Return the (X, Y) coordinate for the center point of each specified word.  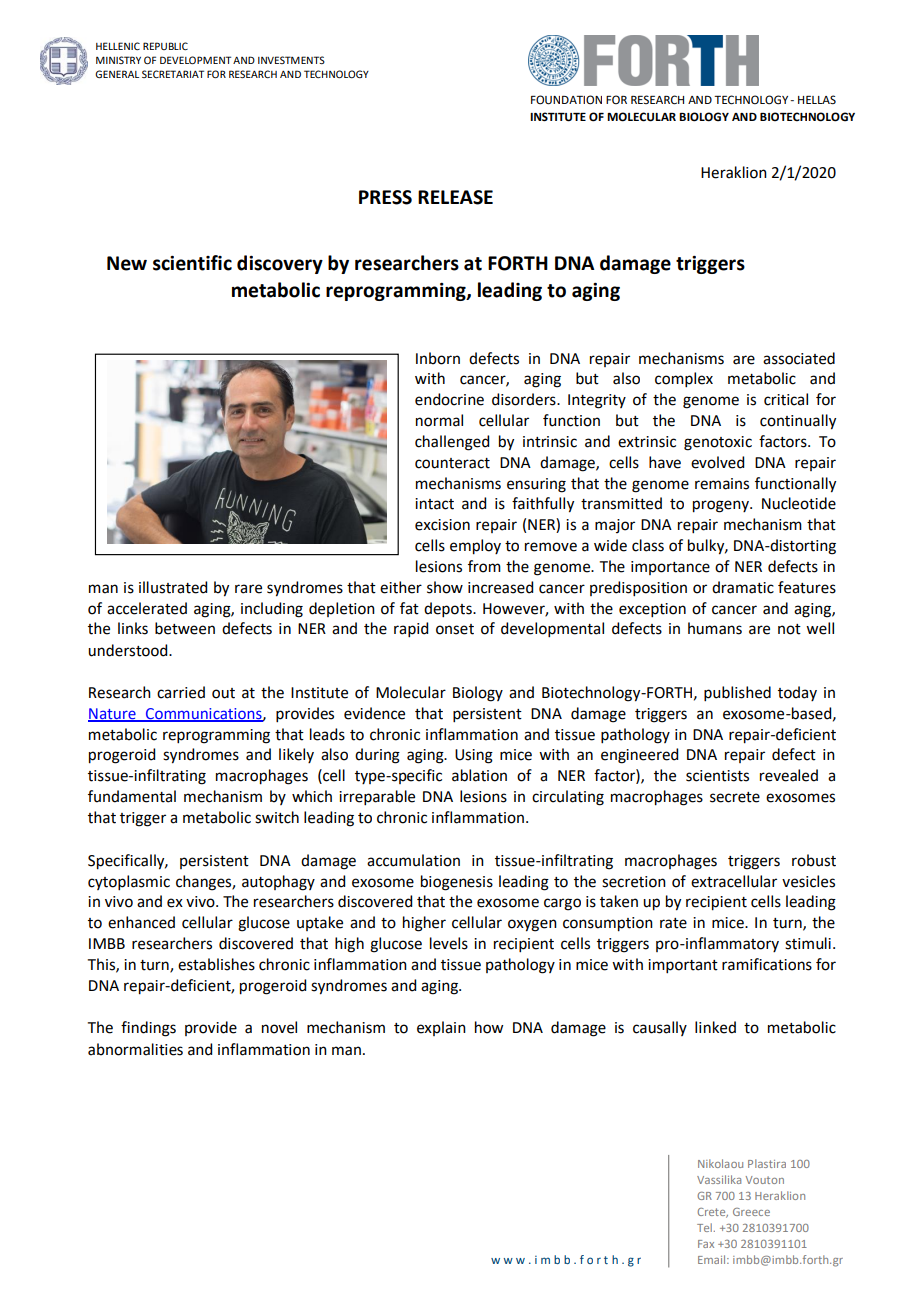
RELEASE (455, 197)
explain (441, 1028)
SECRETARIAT (173, 74)
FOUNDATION (566, 100)
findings (148, 1029)
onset (455, 629)
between (185, 628)
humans (715, 628)
